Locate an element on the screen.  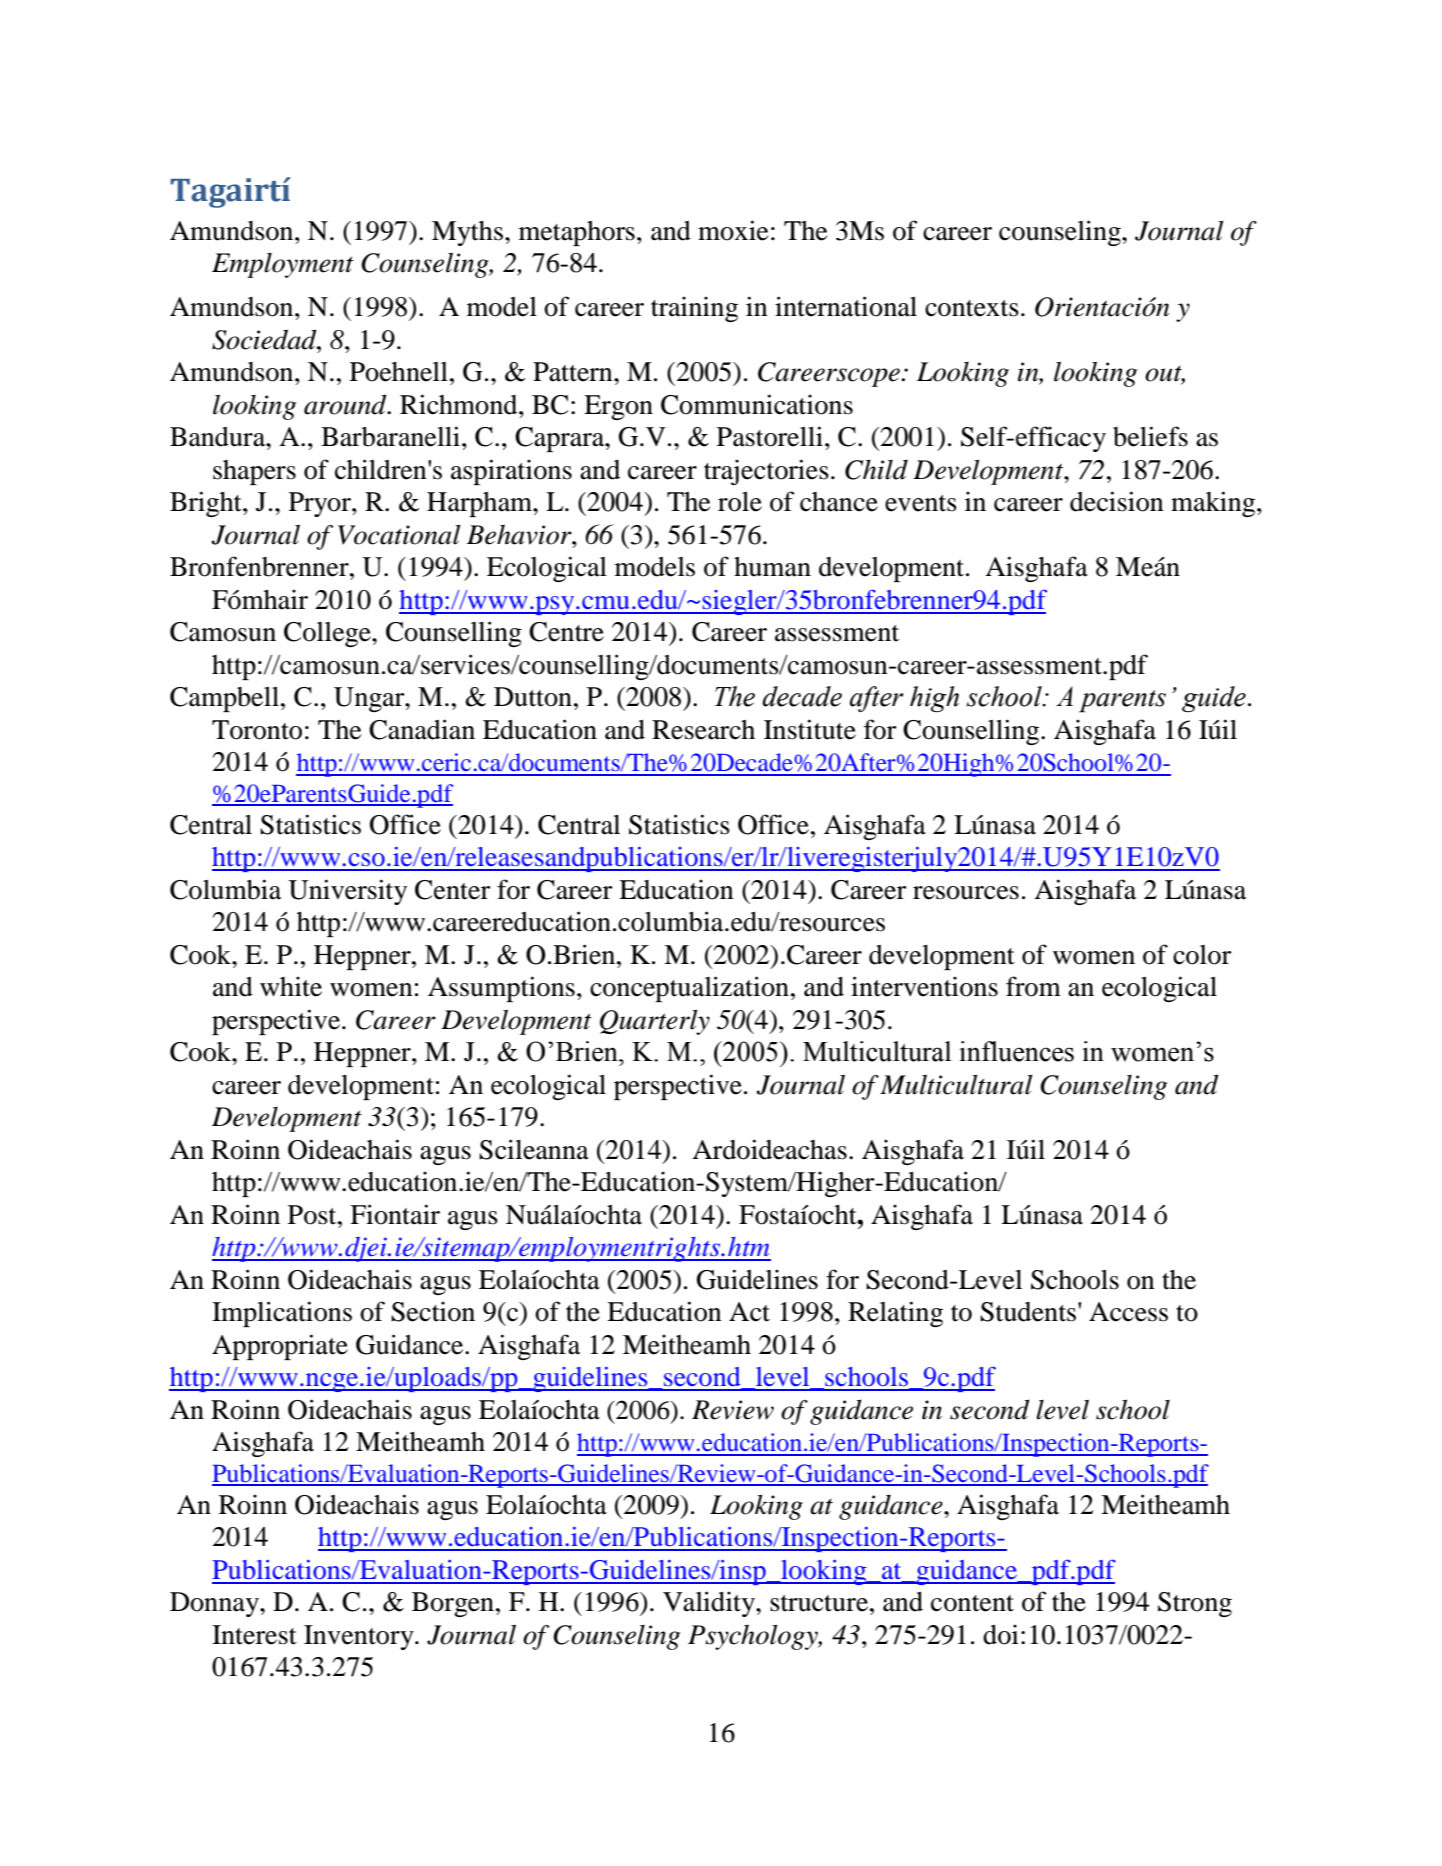
contexts is located at coordinates (972, 308).
